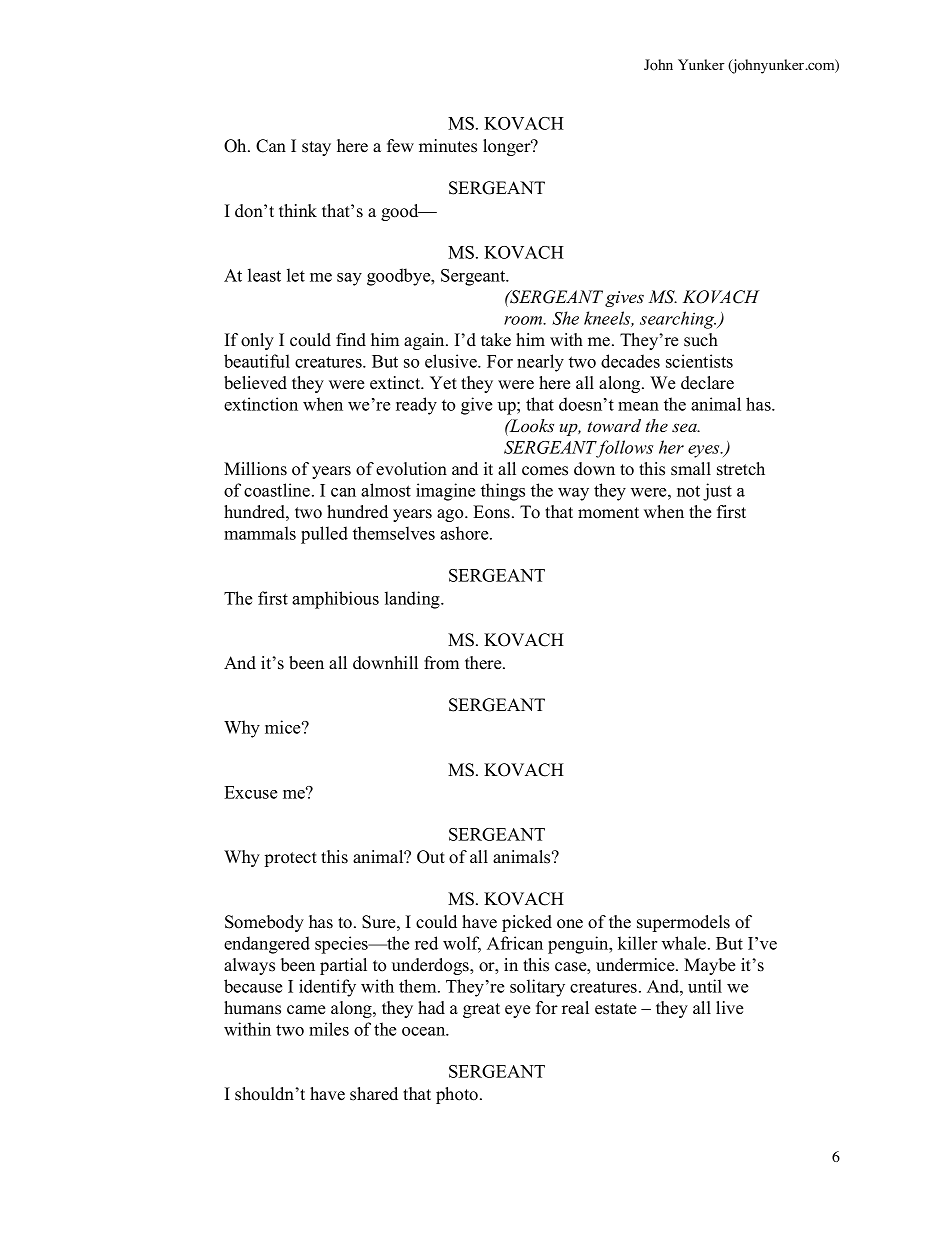 The width and height of the image is (952, 1233). I want to click on Excuse, so click(250, 792).
